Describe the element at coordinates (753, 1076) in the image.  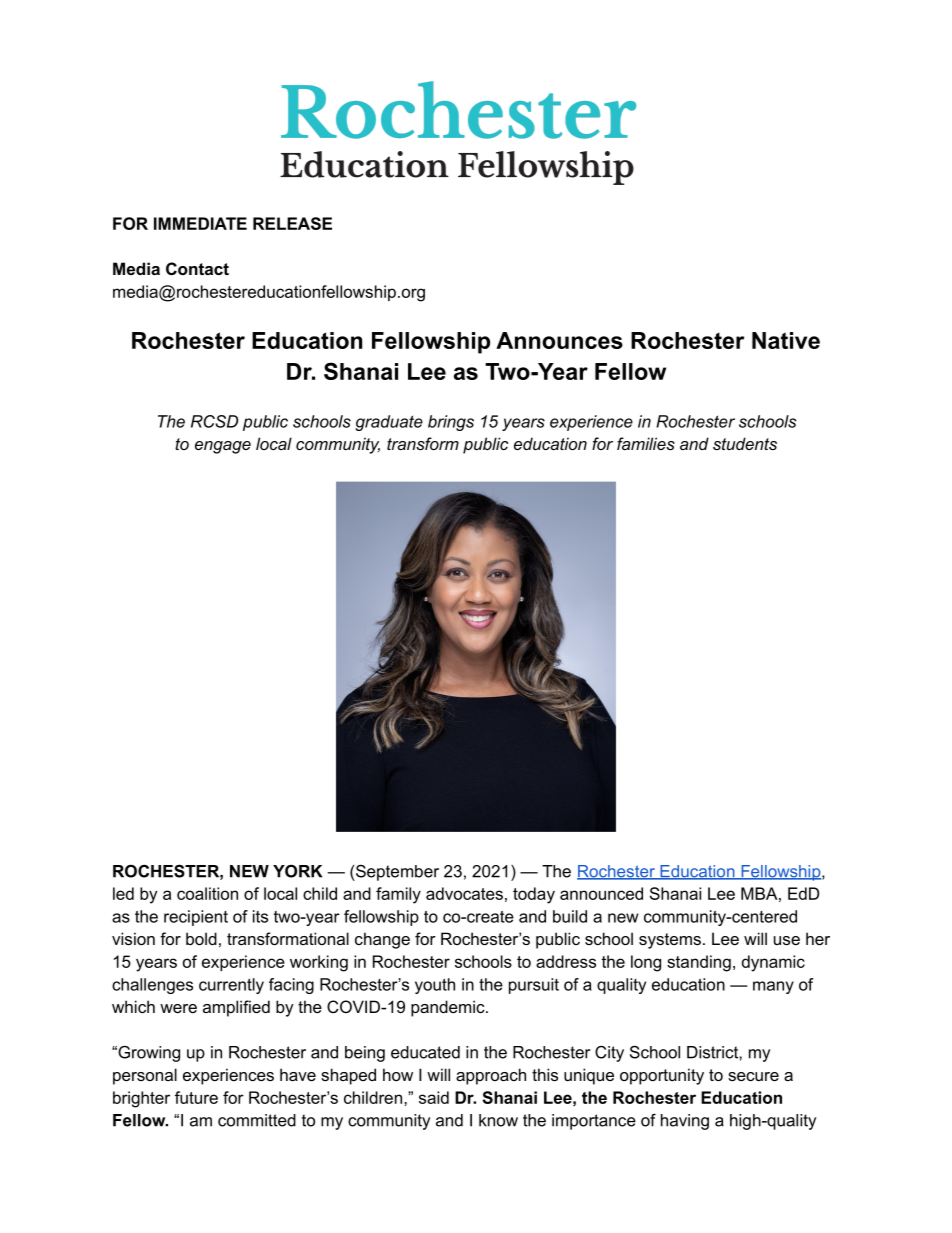
I see `secure` at that location.
